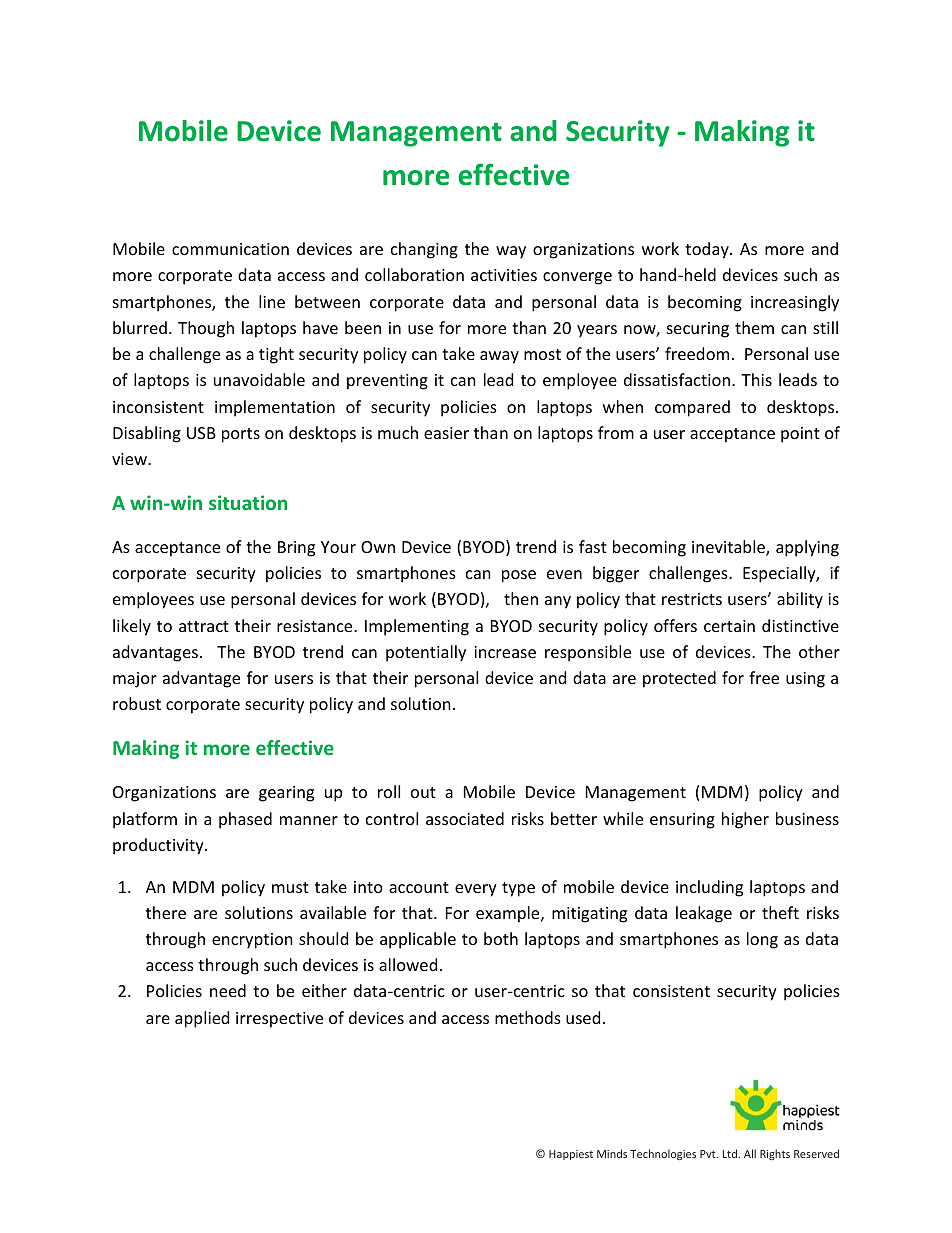 This screenshot has width=952, height=1233. I want to click on communication, so click(230, 249).
